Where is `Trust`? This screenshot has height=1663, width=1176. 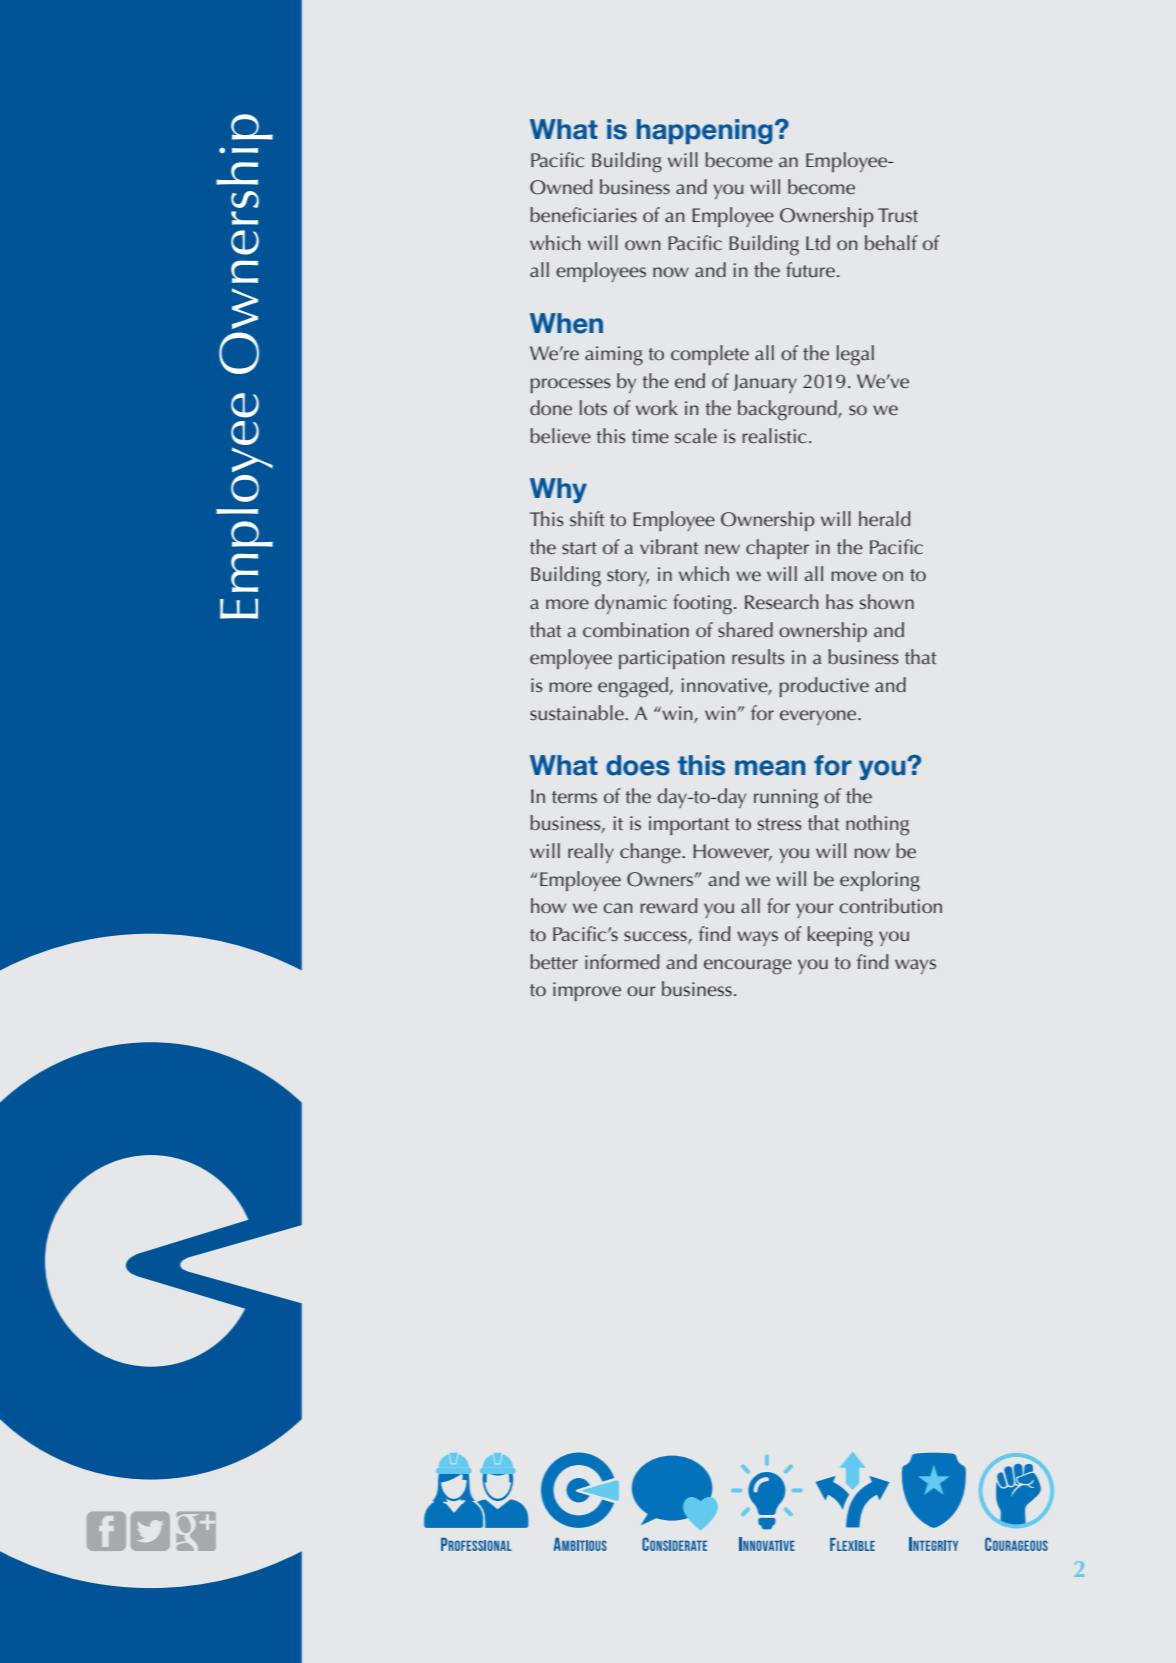 Trust is located at coordinates (898, 215).
